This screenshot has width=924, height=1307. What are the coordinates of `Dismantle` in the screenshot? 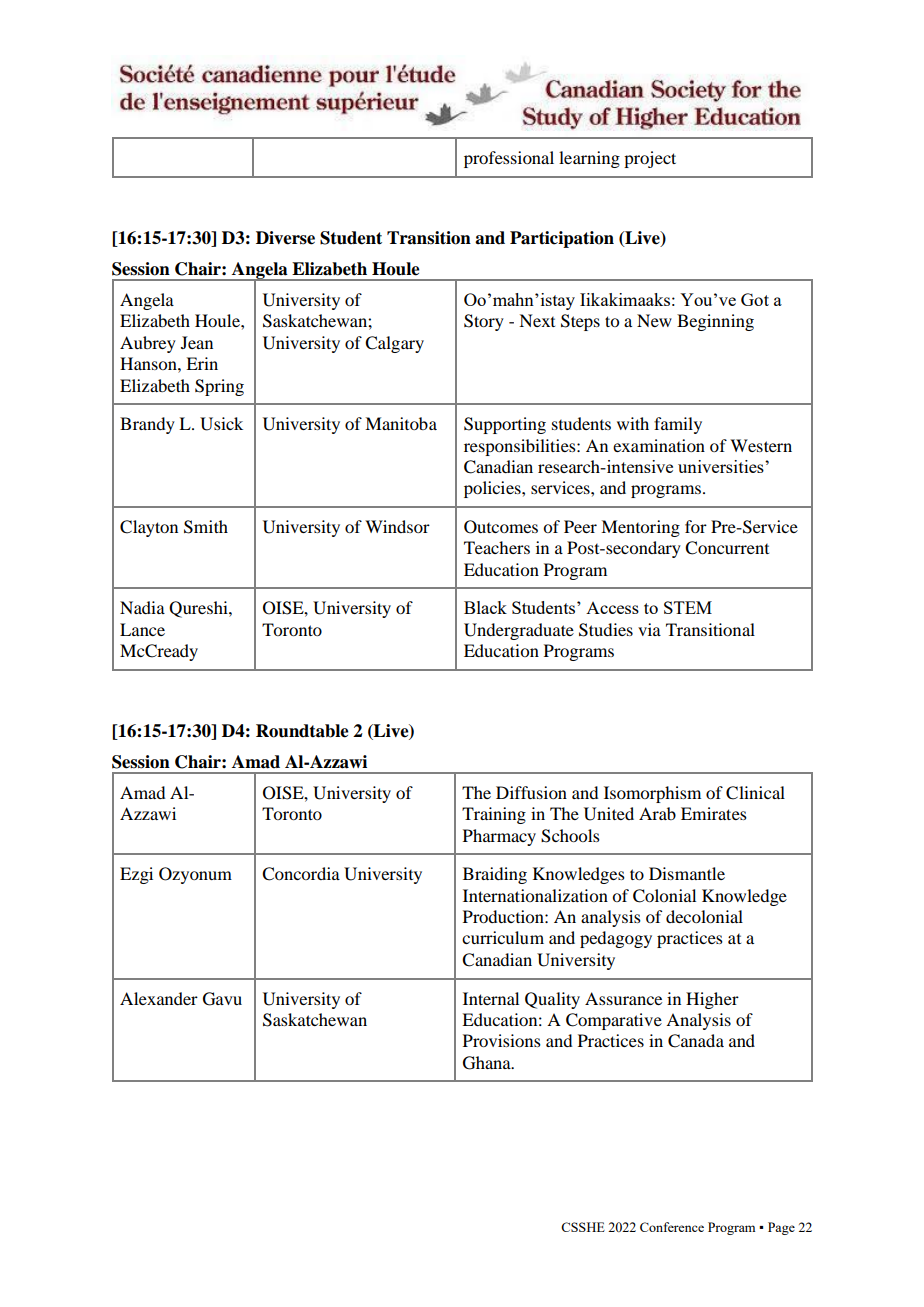 It's located at (687, 873).
